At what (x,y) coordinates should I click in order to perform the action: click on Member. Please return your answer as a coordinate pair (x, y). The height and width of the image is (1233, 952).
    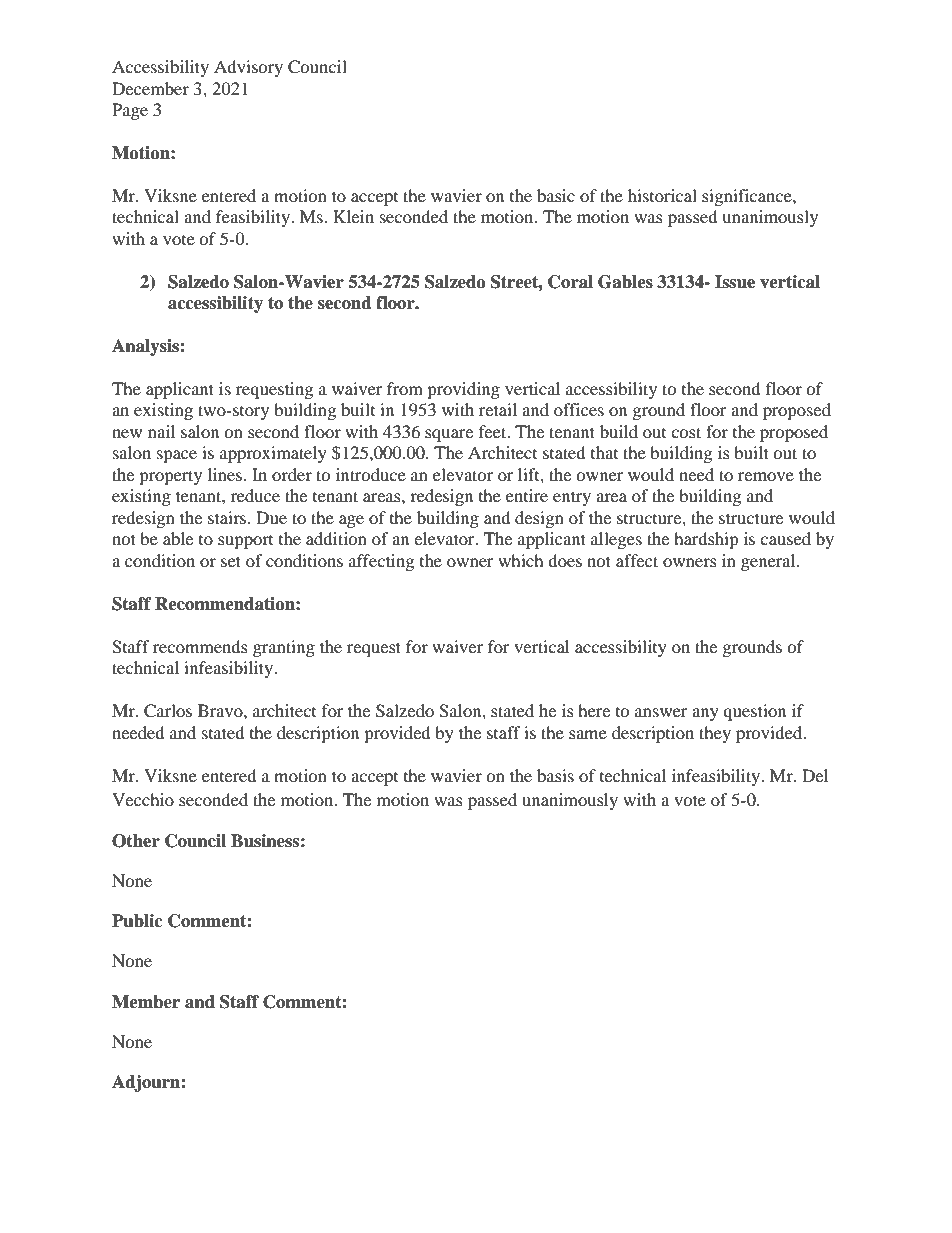
    Looking at the image, I should click on (146, 1002).
